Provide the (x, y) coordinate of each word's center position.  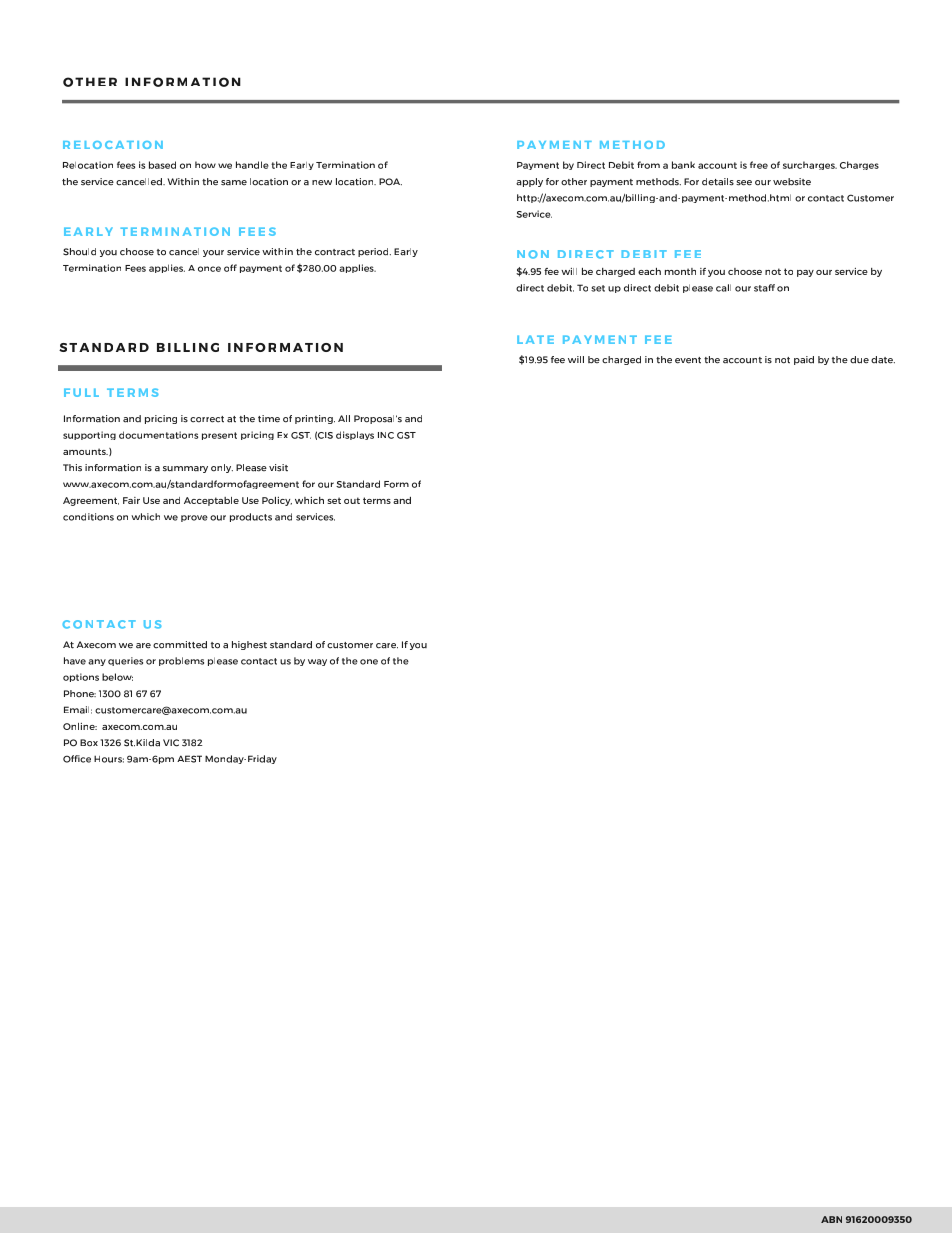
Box (89, 743)
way (317, 662)
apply (529, 182)
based (162, 165)
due (859, 360)
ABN (831, 1219)
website (792, 182)
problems (181, 661)
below (117, 677)
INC (386, 435)
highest (249, 645)
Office (77, 759)
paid (804, 360)
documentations (158, 435)
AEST (189, 759)
